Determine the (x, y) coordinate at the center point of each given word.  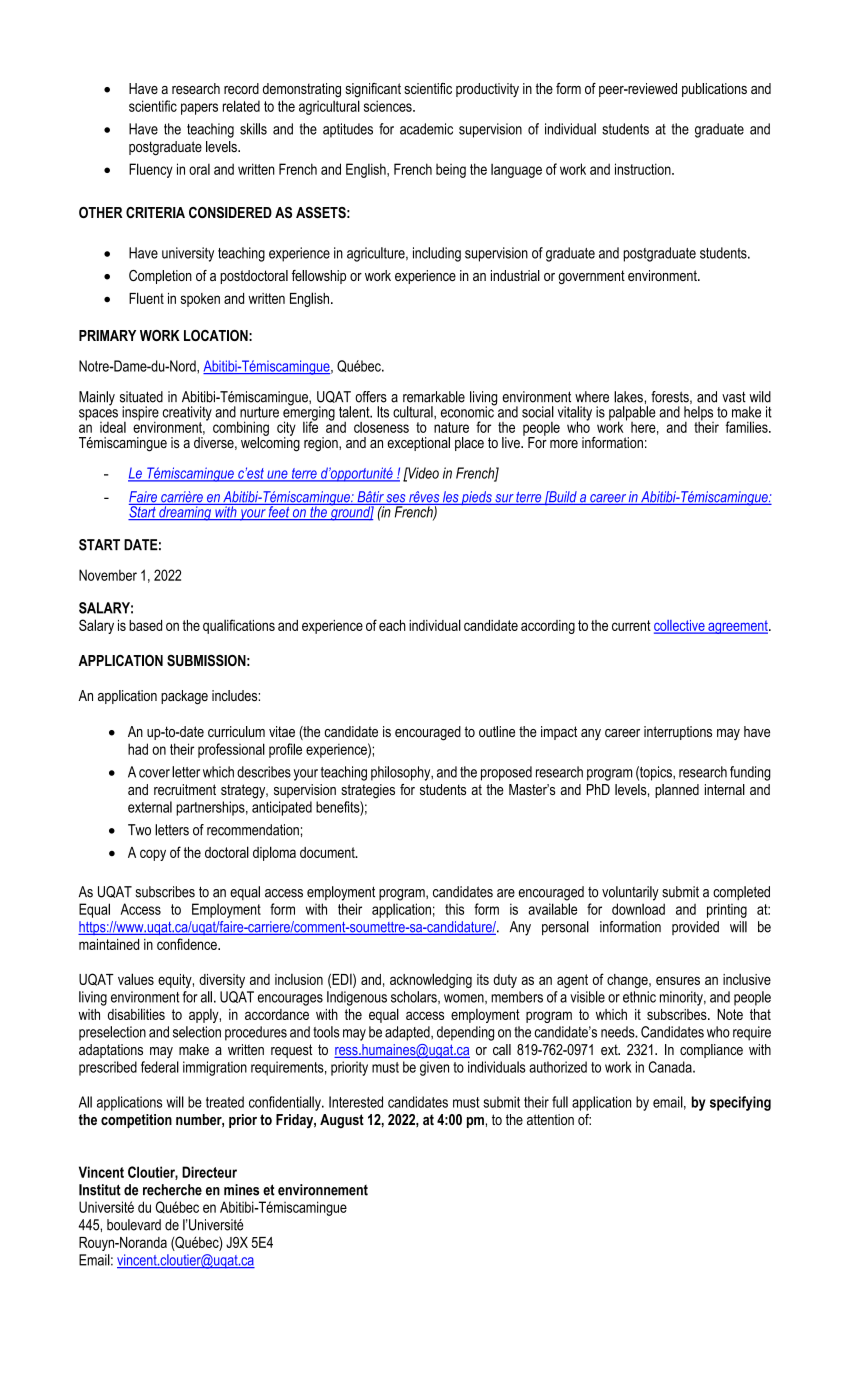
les (451, 498)
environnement (323, 1190)
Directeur (209, 1172)
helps (699, 414)
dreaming (185, 512)
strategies (368, 791)
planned (677, 791)
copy (153, 855)
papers (199, 109)
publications (714, 90)
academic (426, 129)
